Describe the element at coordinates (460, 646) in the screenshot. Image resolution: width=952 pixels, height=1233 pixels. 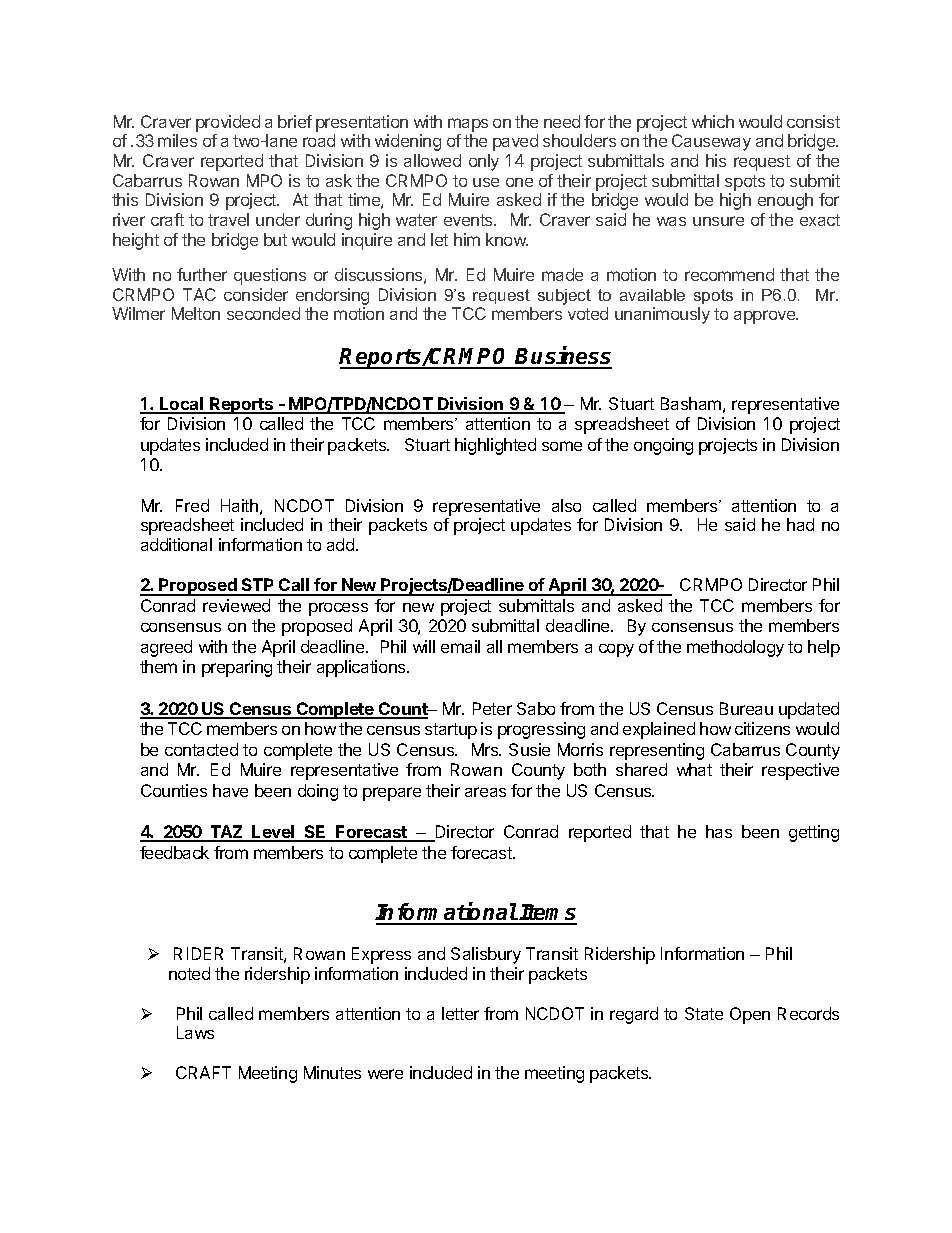
I see `email` at that location.
